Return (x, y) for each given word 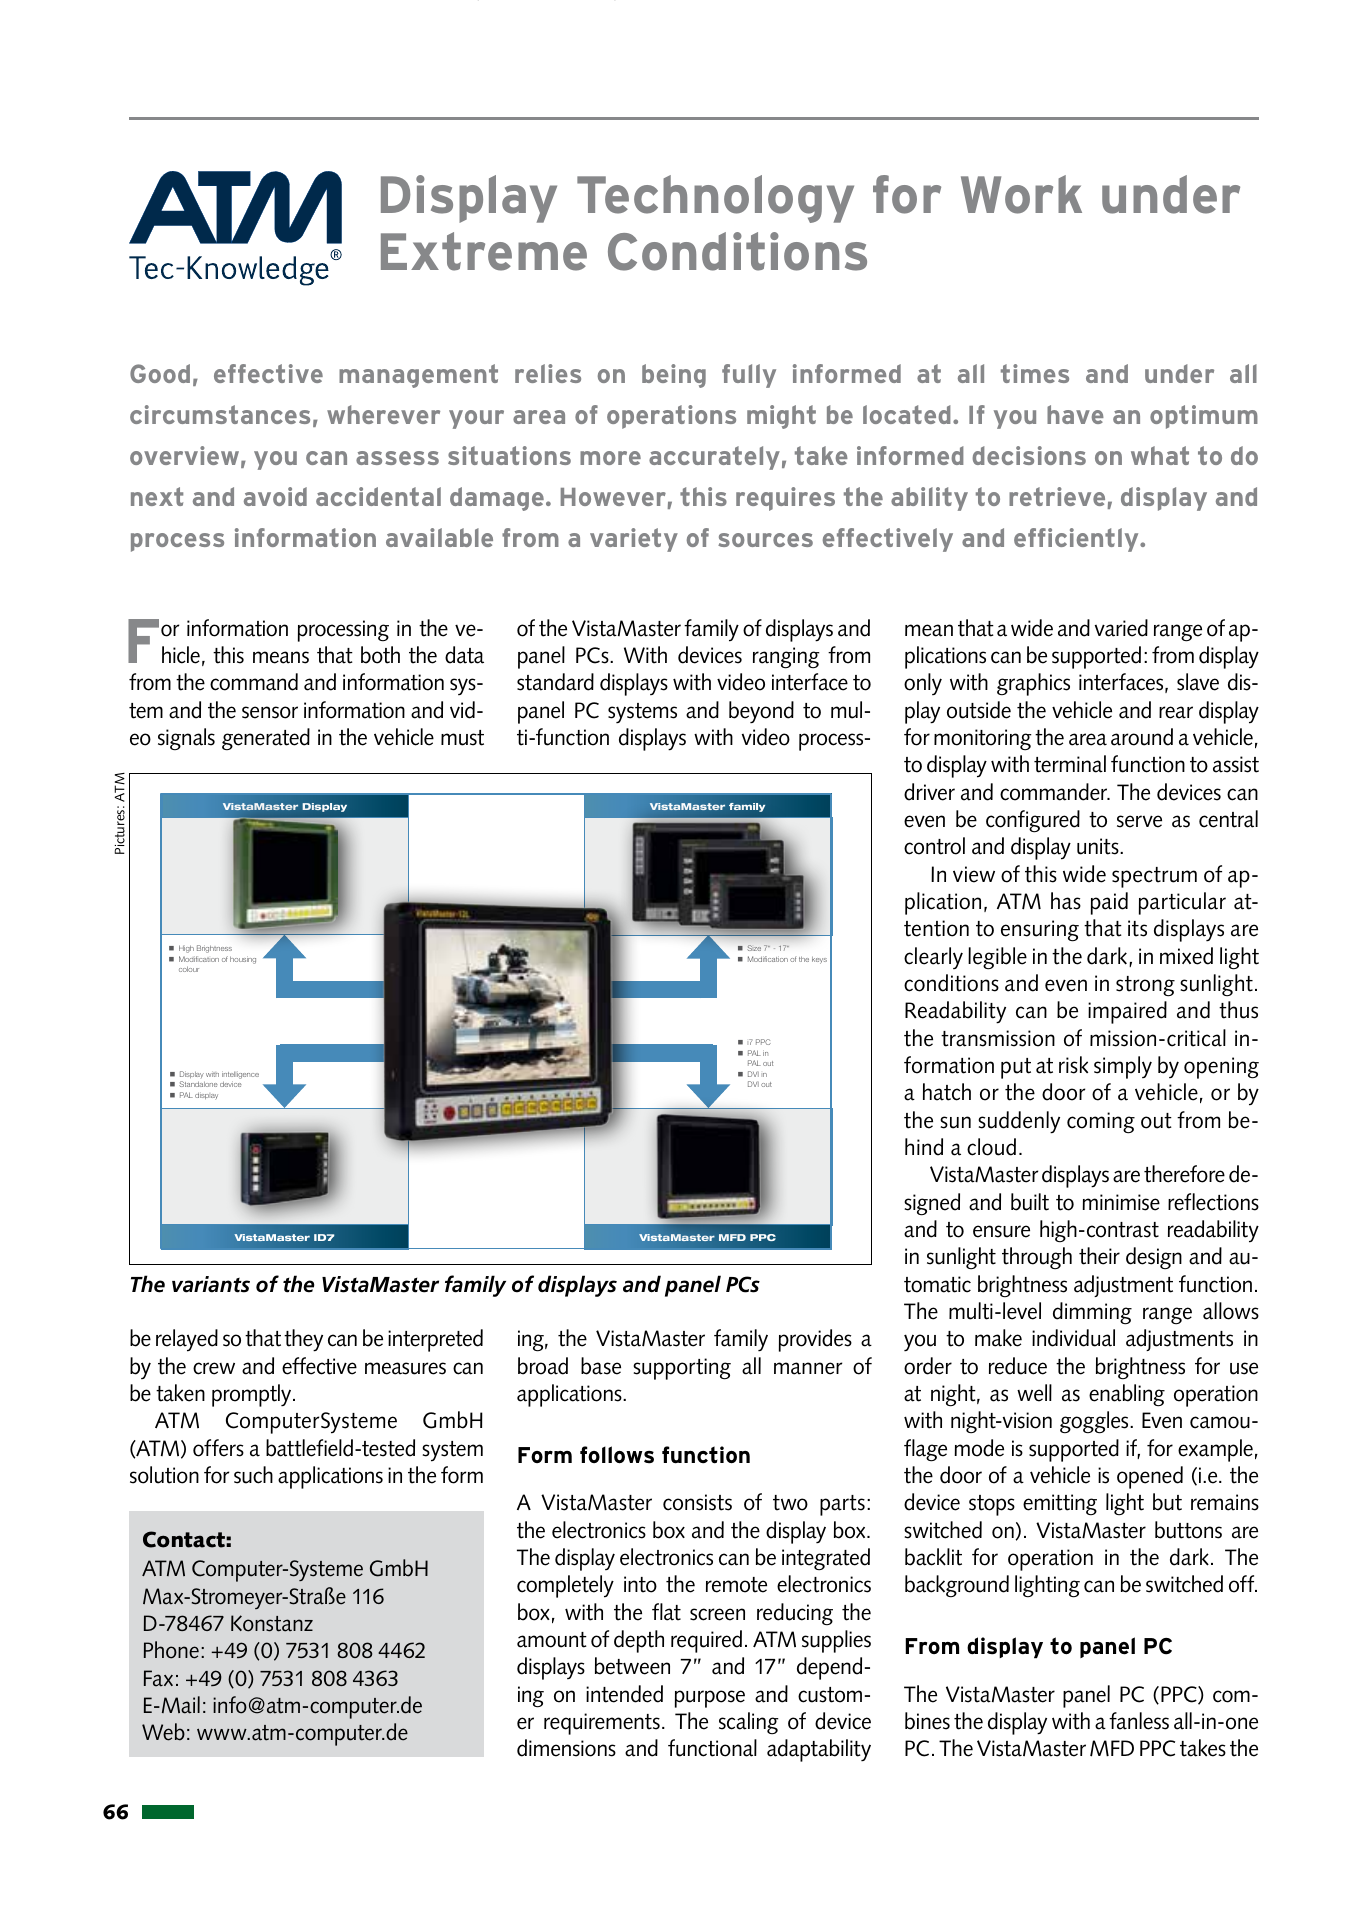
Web (163, 1732)
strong (1145, 986)
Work (1021, 194)
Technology (715, 199)
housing (243, 960)
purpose (710, 1699)
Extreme (484, 251)
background (957, 1586)
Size (754, 948)
